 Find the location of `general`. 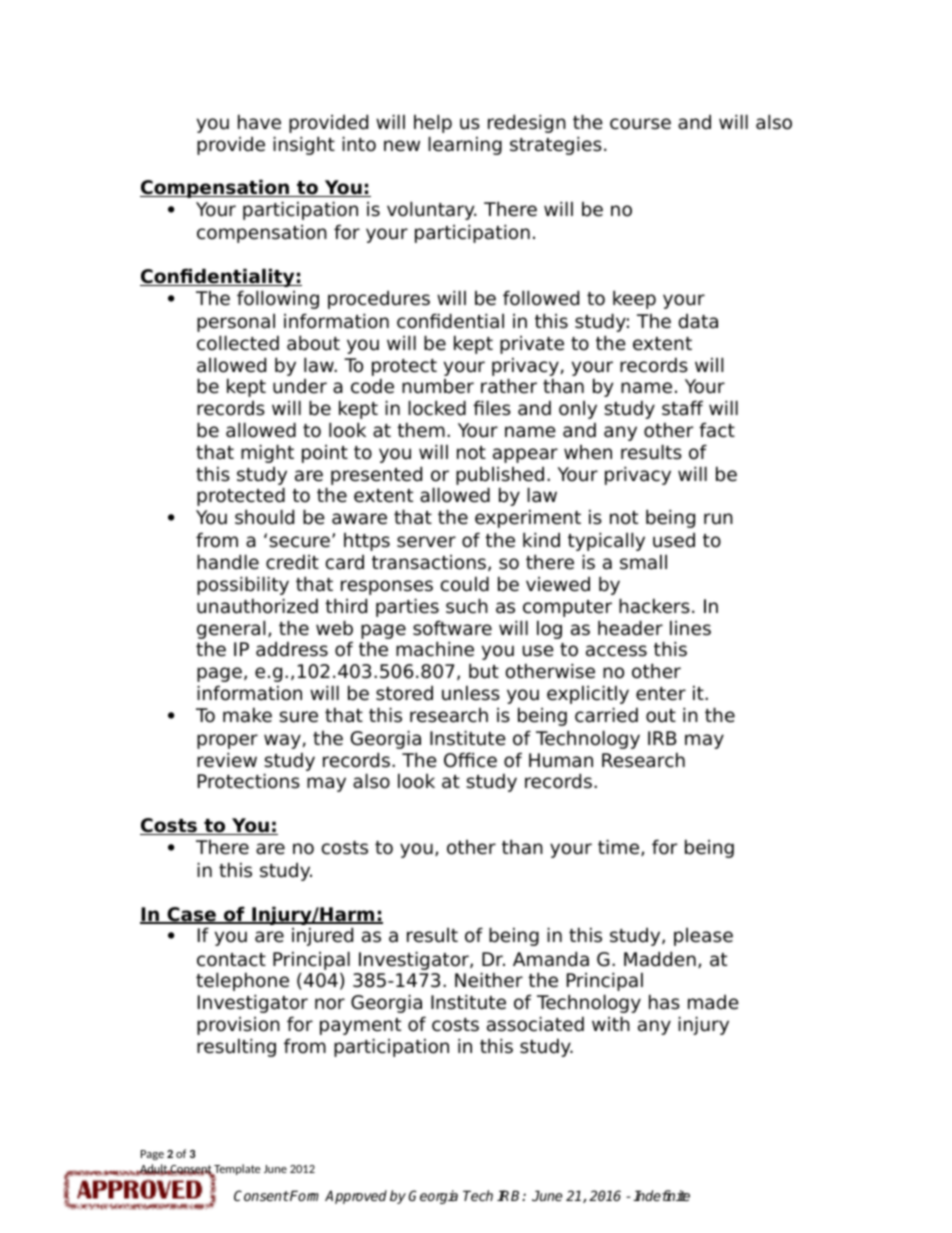

general is located at coordinates (231, 629).
